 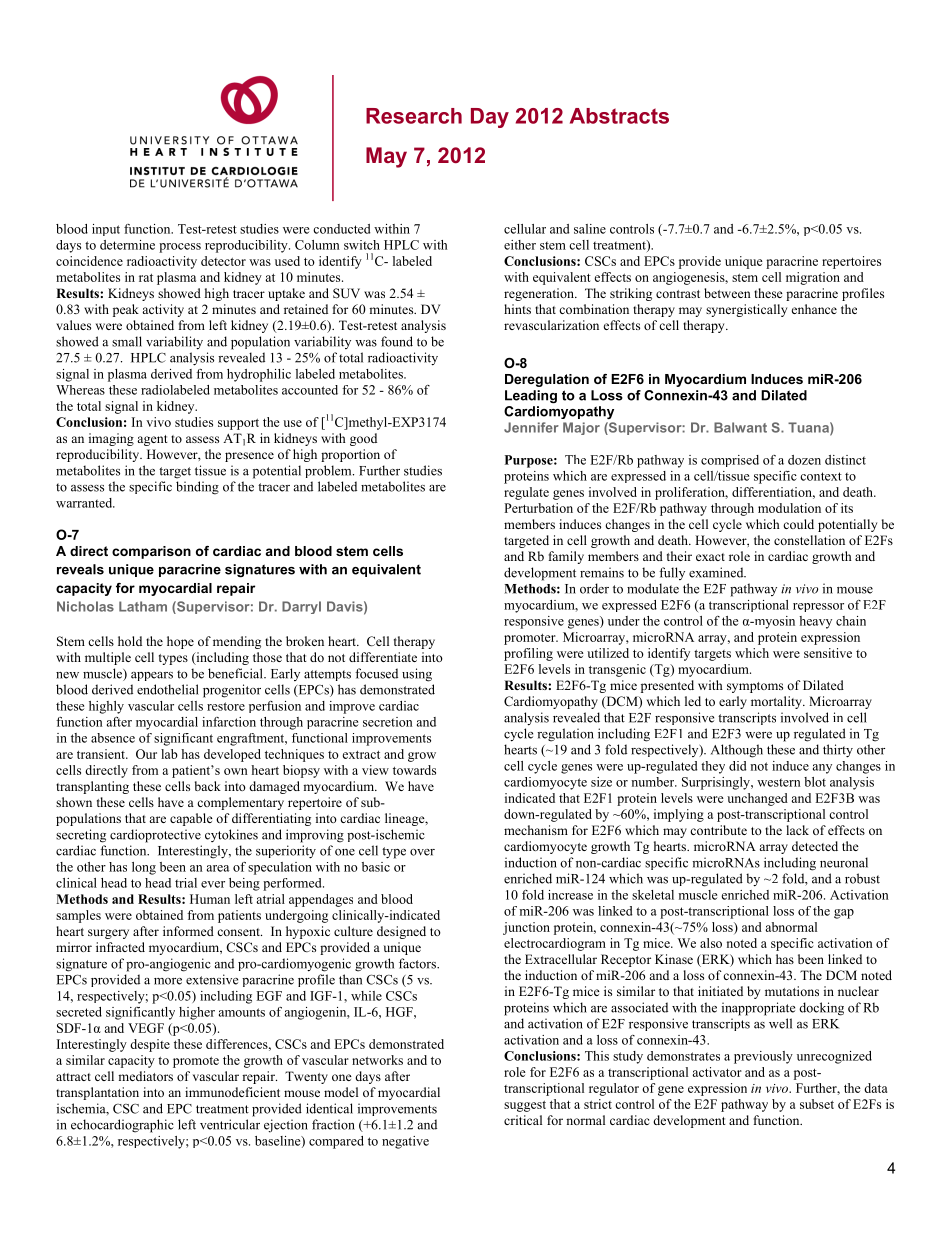 What do you see at coordinates (388, 722) in the screenshot?
I see `secretion` at bounding box center [388, 722].
